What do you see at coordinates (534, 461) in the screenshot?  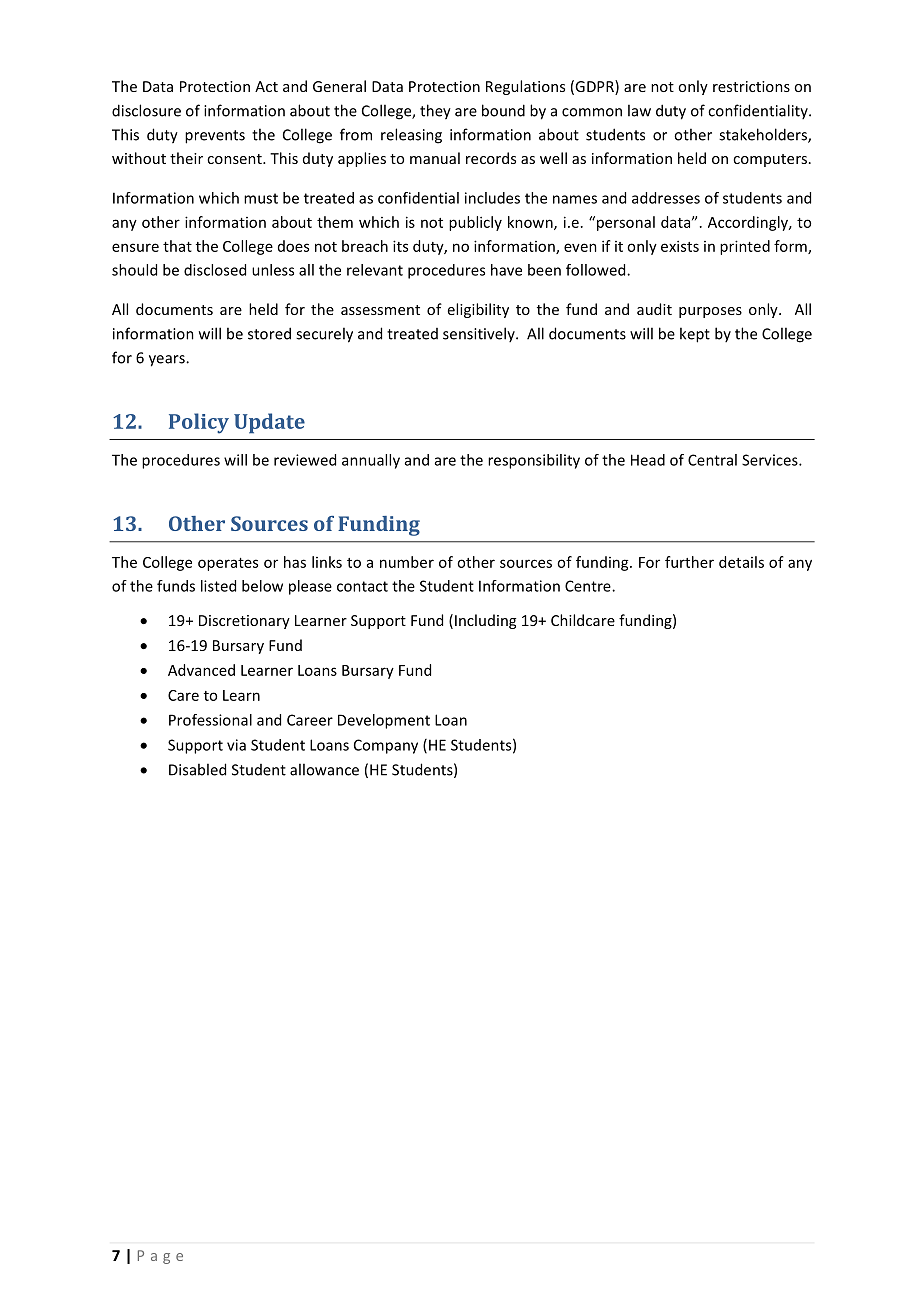 I see `responsibility` at bounding box center [534, 461].
